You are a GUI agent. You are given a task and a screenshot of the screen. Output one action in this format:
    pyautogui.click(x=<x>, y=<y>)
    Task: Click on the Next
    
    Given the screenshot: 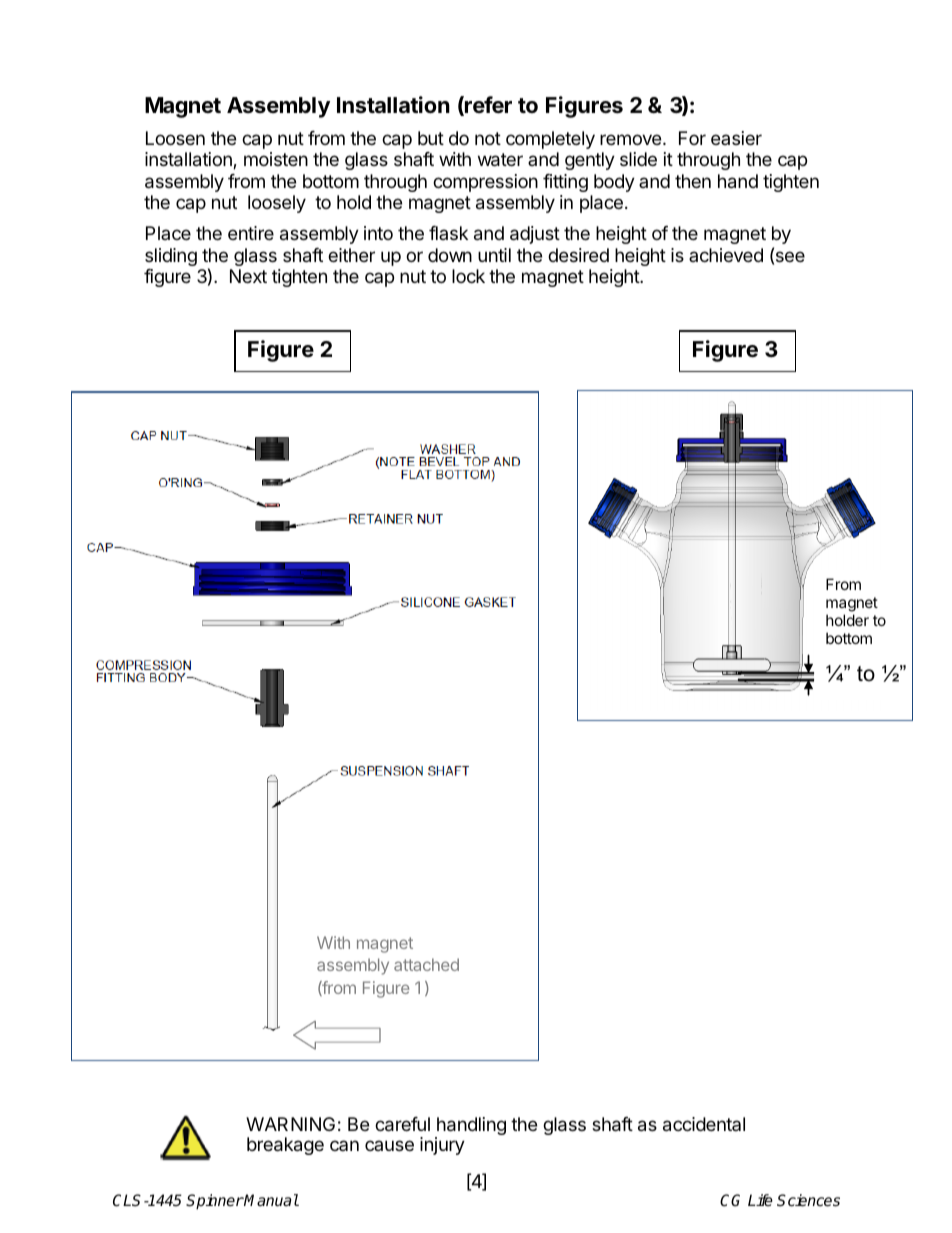 What is the action you would take?
    pyautogui.click(x=248, y=276)
